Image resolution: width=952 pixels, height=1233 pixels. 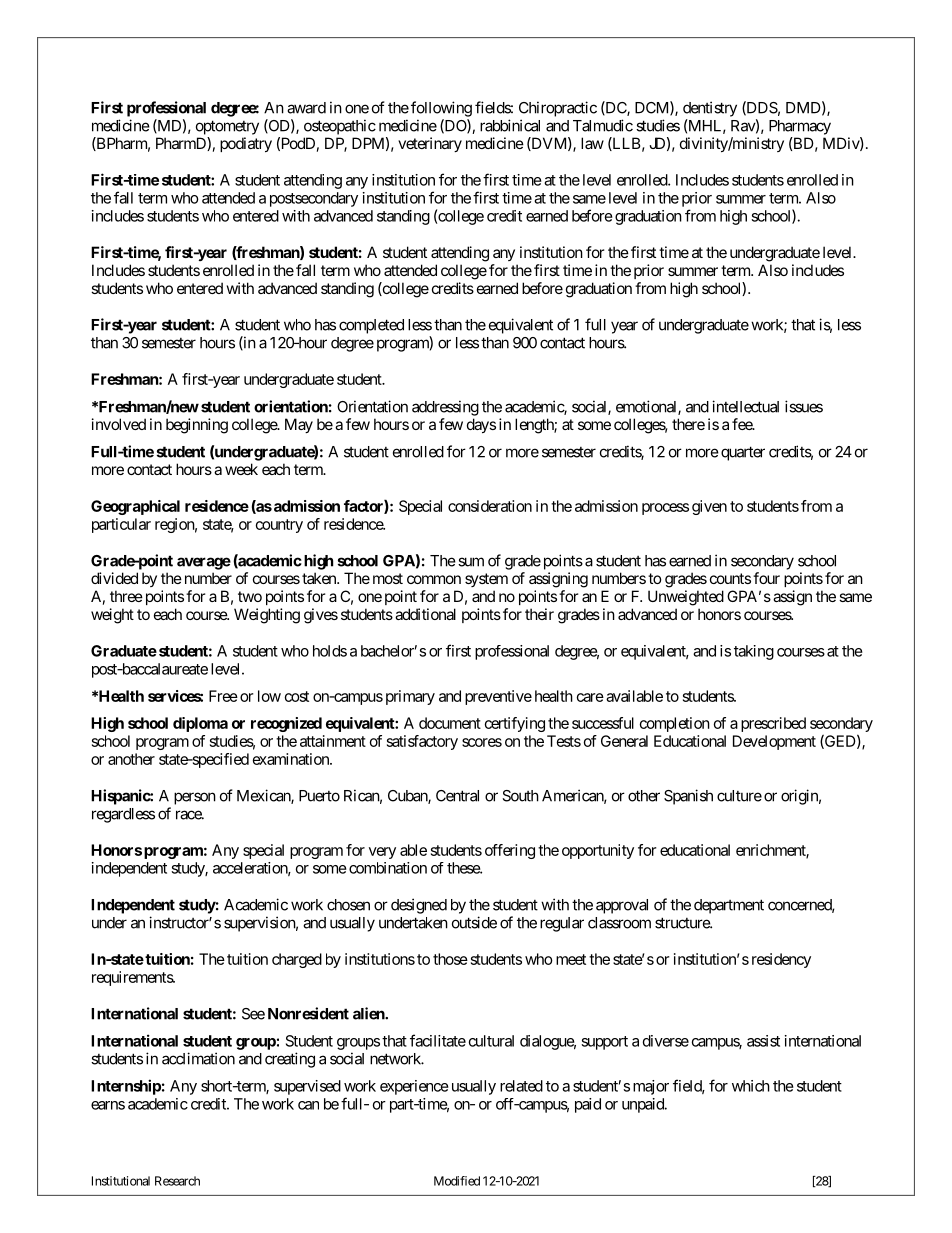 I want to click on veterinary, so click(x=430, y=144).
